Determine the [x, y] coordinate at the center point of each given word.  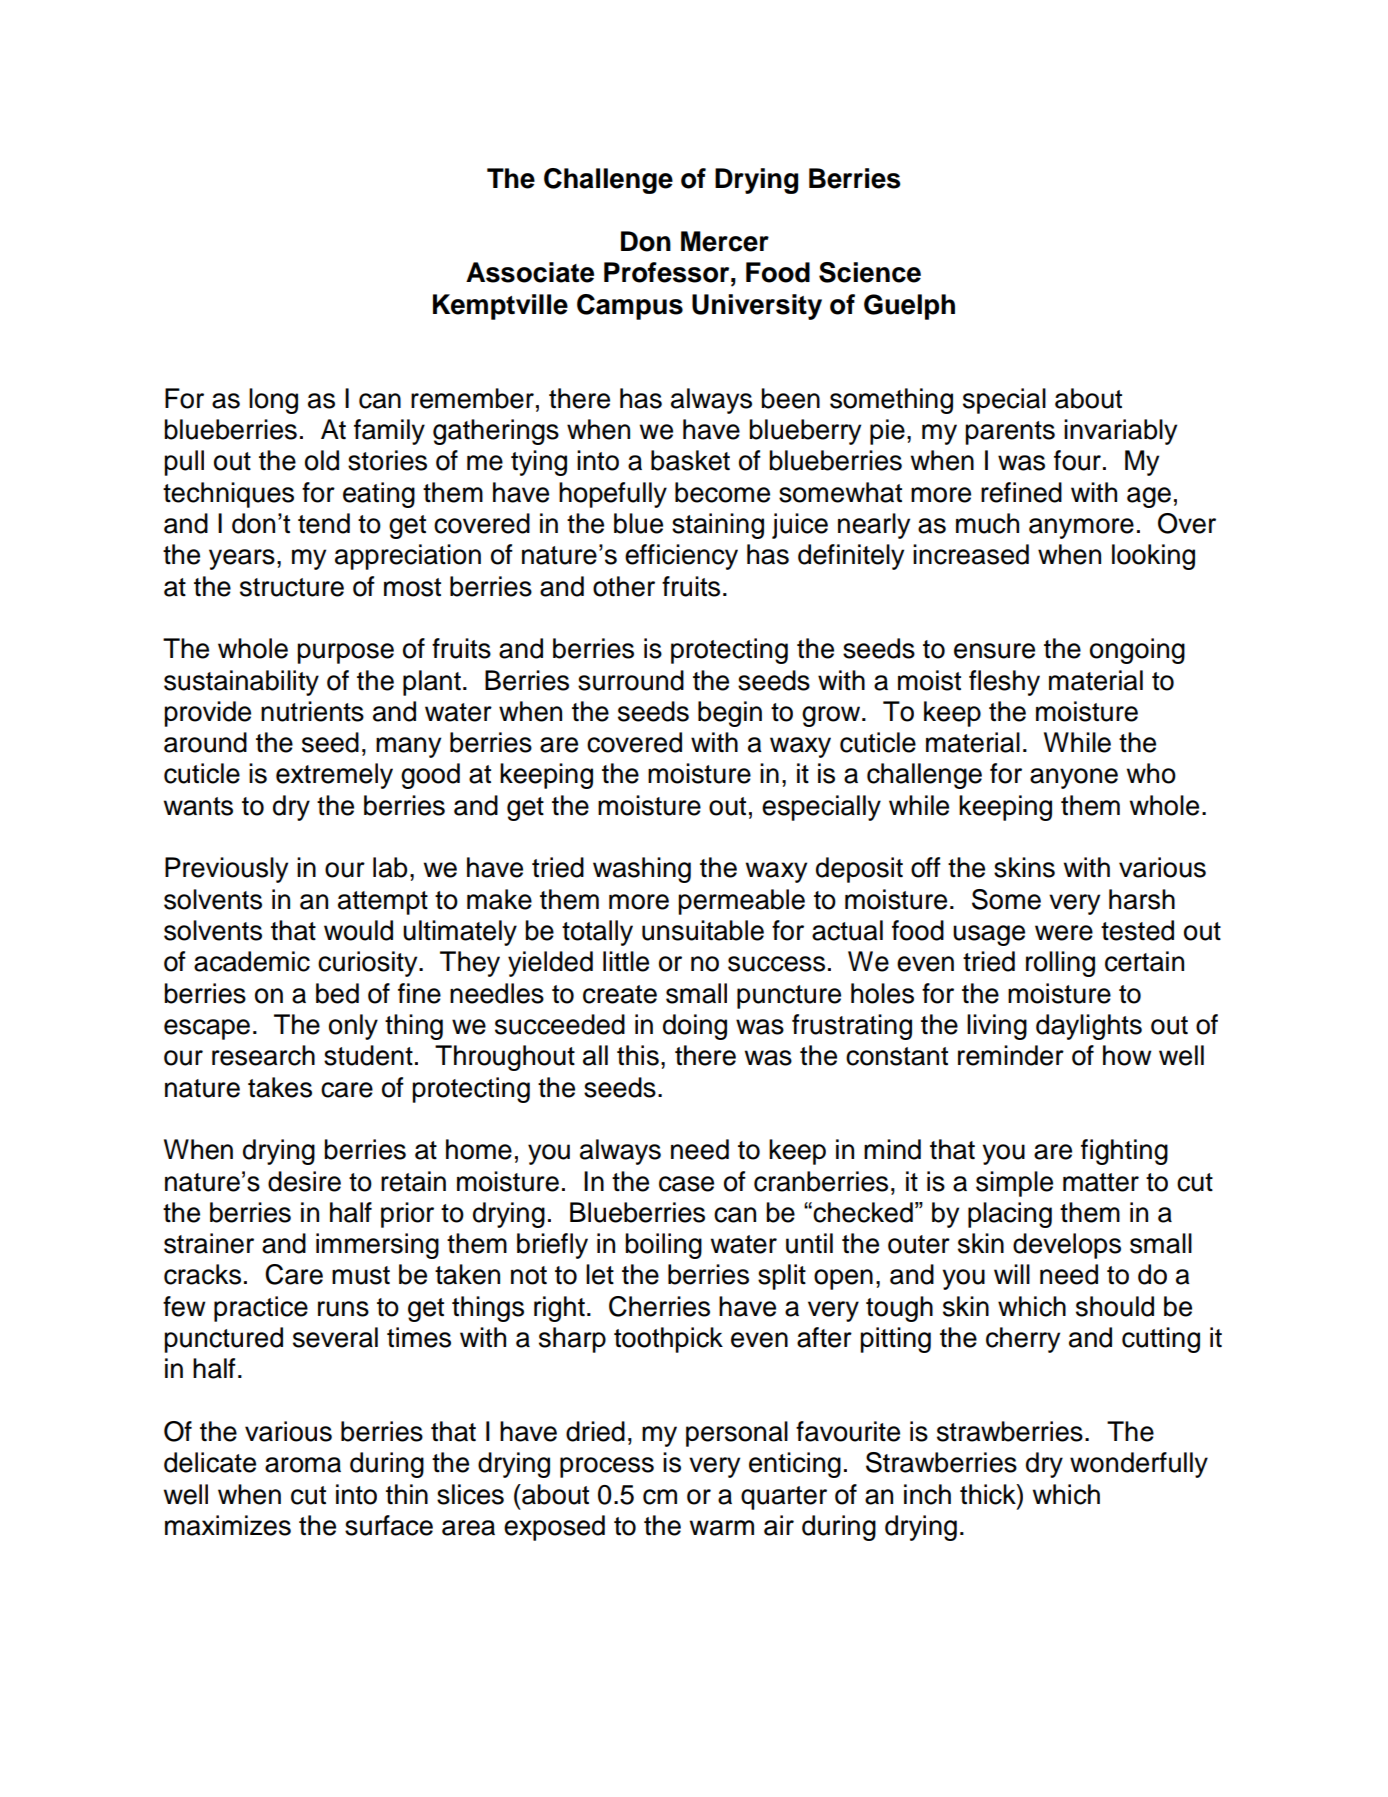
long [273, 401]
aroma [303, 1465]
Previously [226, 870]
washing [642, 870]
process [607, 1467]
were [1064, 933]
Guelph [909, 307]
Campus [630, 307]
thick [989, 1494]
